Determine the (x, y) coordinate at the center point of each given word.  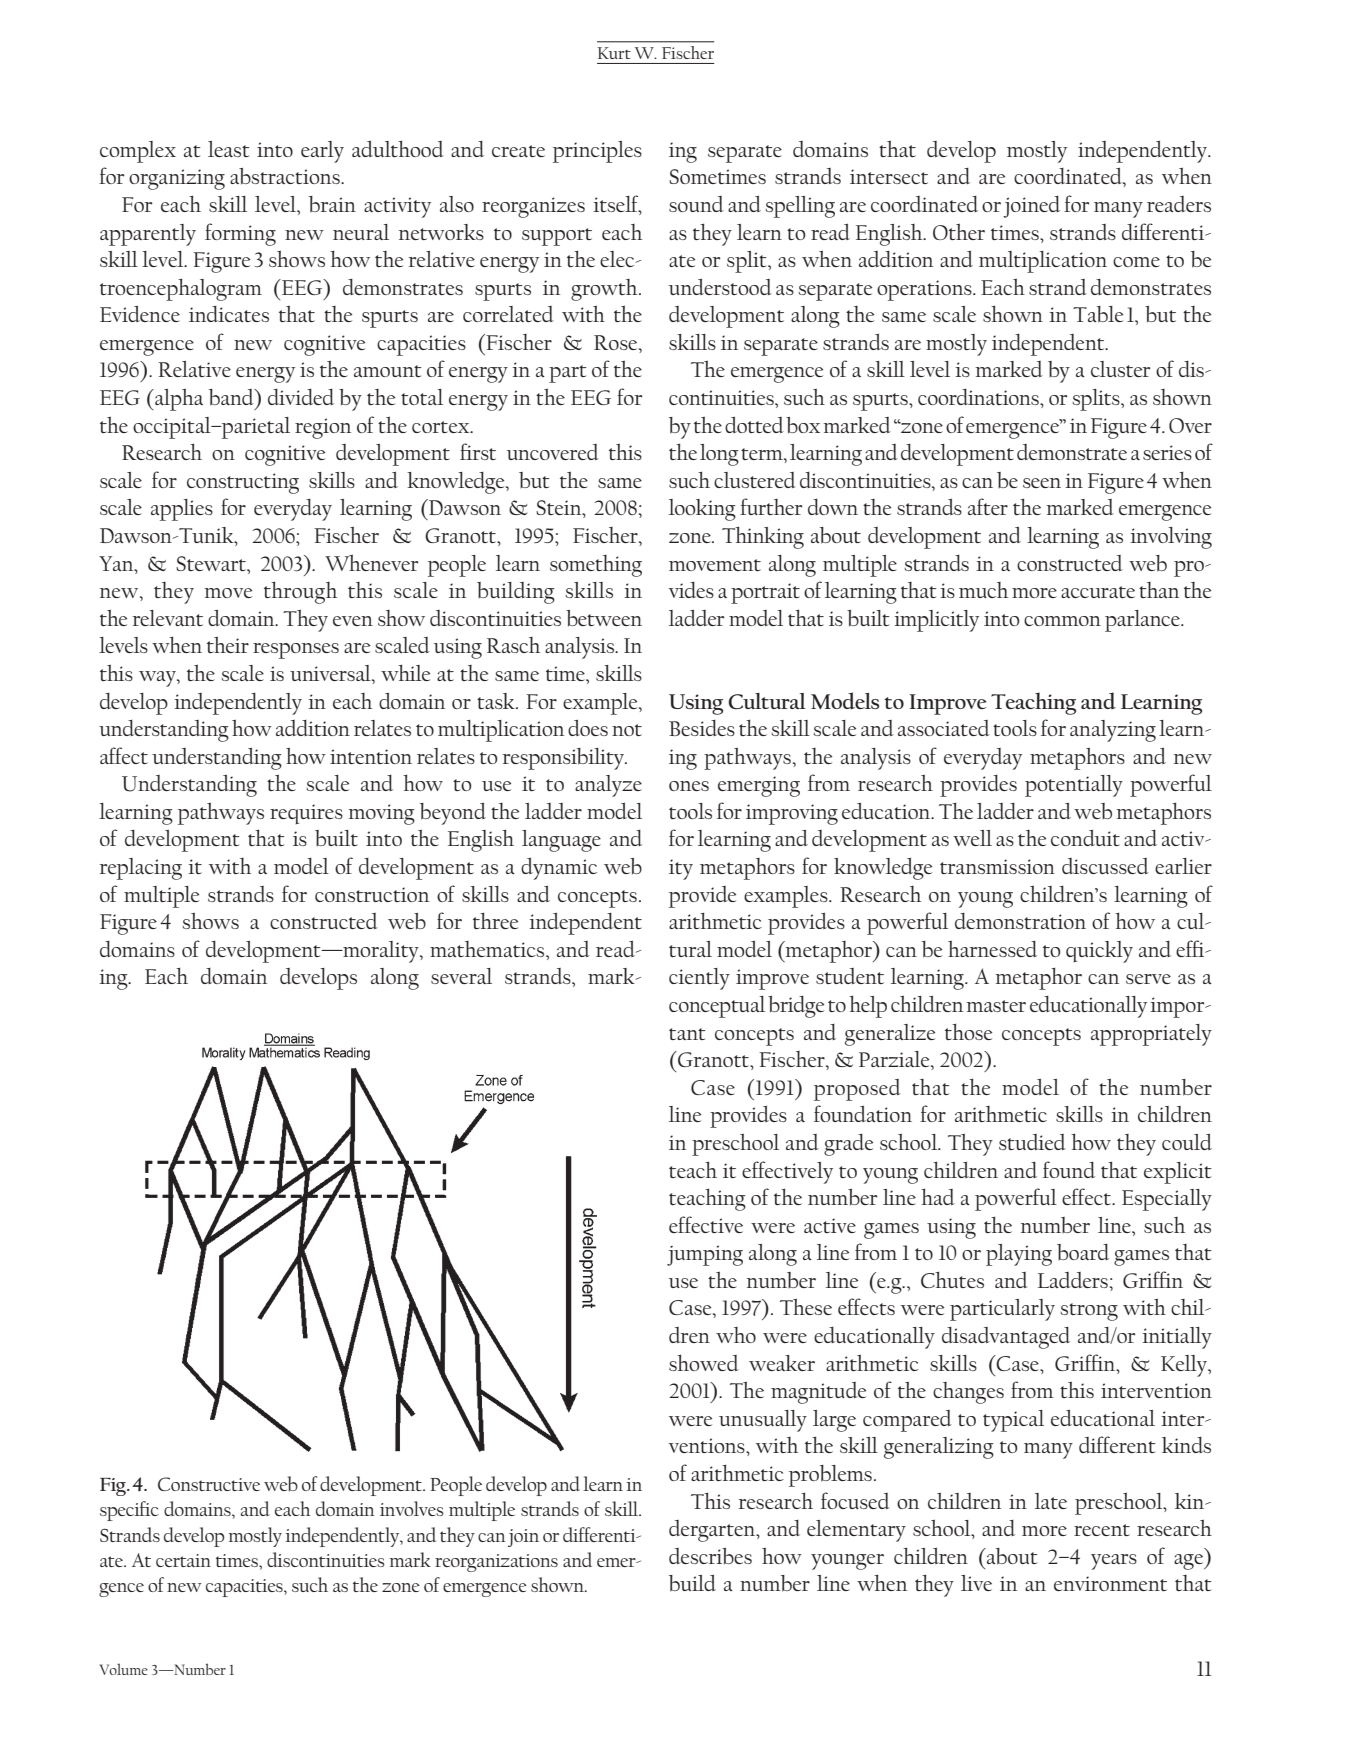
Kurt (614, 53)
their (228, 644)
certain (183, 1560)
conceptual (717, 1007)
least (229, 149)
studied (1032, 1142)
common (1062, 621)
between (604, 618)
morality (381, 952)
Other (959, 231)
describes (710, 1556)
